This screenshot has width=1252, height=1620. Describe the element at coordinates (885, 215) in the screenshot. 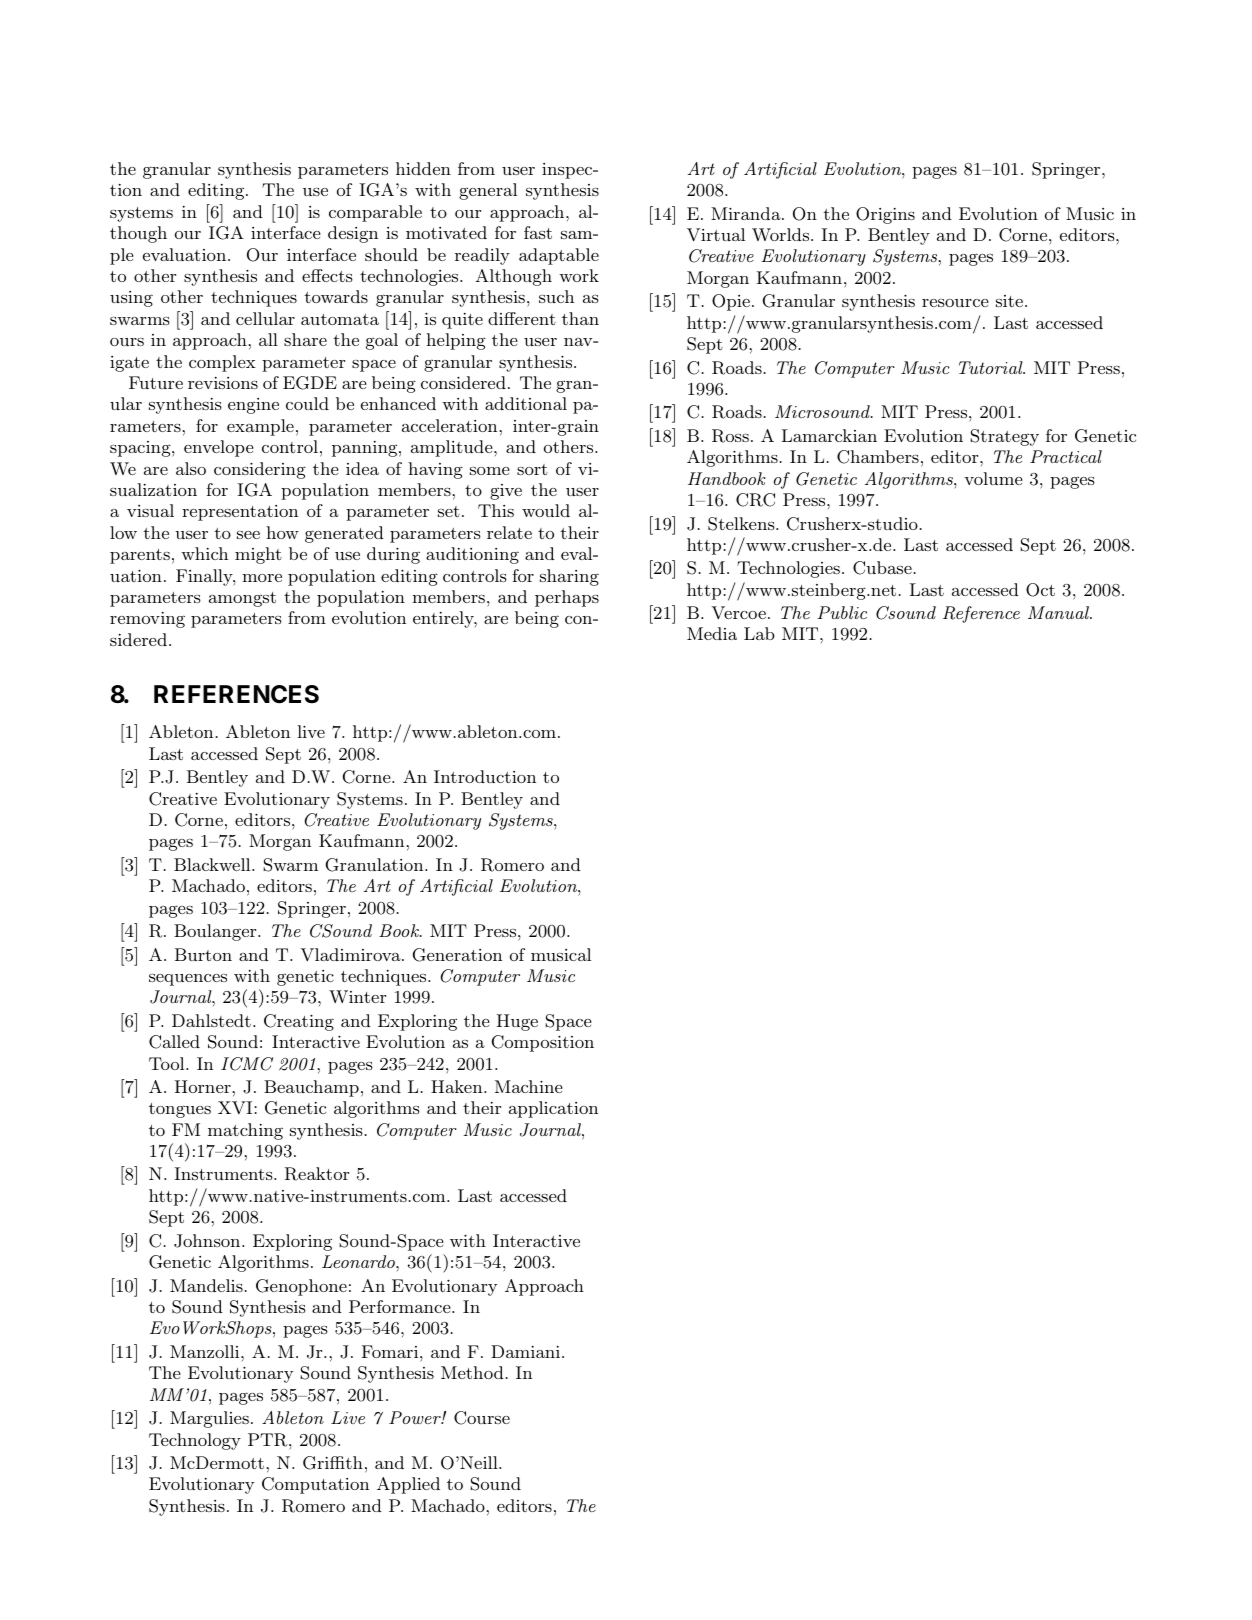

I see `Origins` at that location.
